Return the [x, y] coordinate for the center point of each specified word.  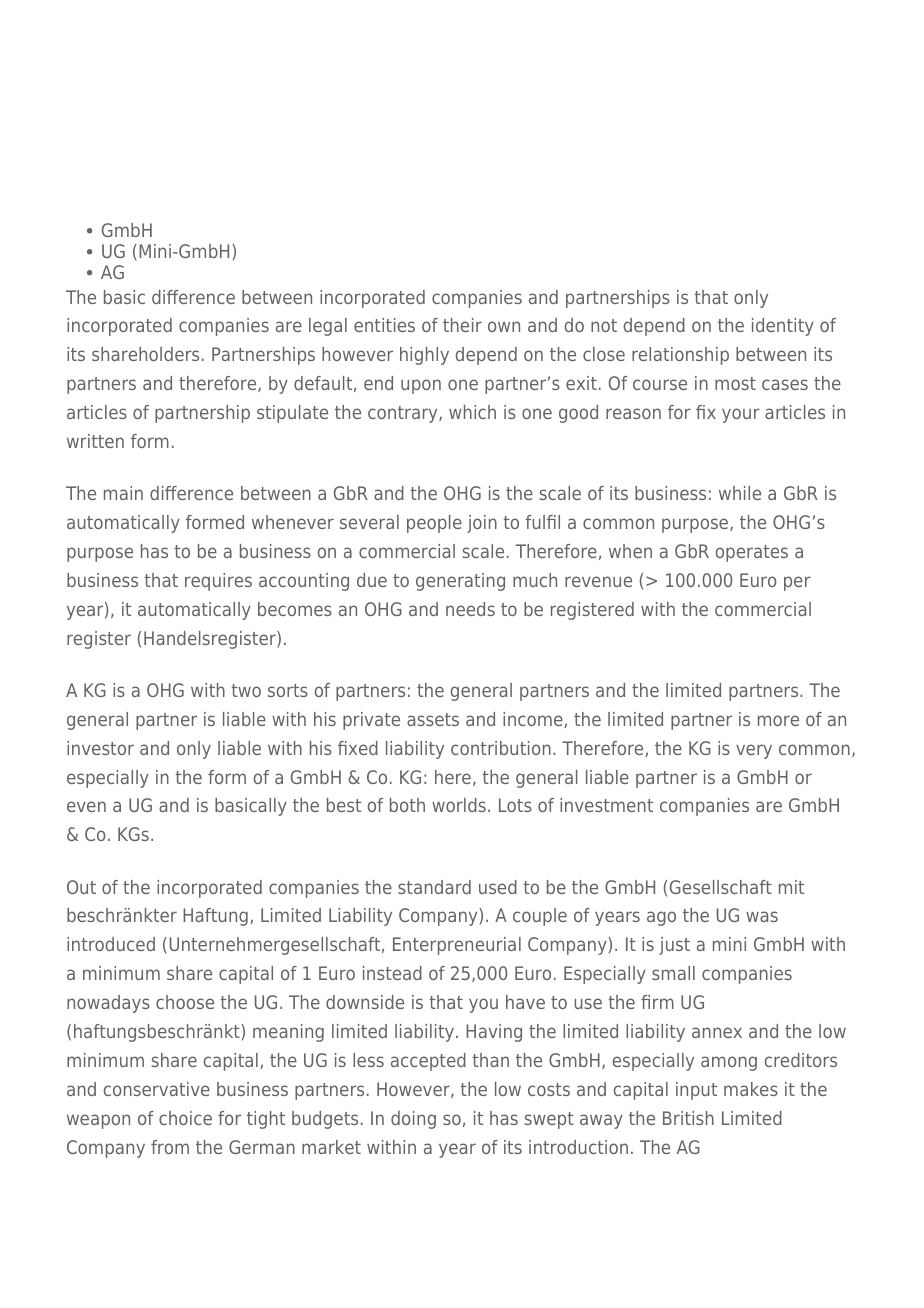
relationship [680, 356]
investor [100, 748]
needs [470, 609]
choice [185, 1118]
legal [328, 327]
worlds [459, 805]
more [778, 720]
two [246, 690]
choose [185, 1002]
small [673, 973]
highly [424, 356]
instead [392, 973]
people [434, 524]
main [123, 493]
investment [606, 805]
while [740, 493]
